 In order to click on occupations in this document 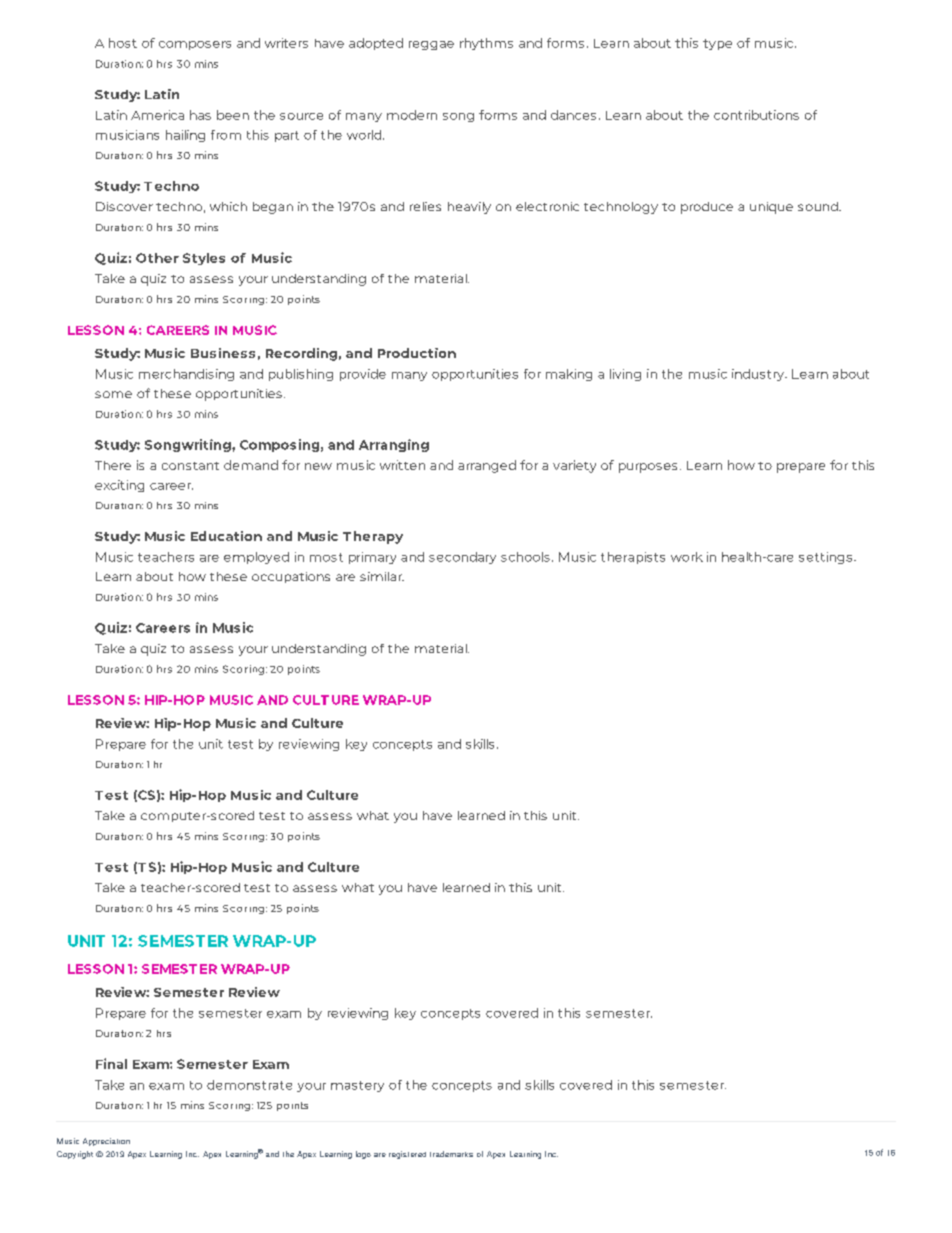, I will do `click(291, 577)`.
